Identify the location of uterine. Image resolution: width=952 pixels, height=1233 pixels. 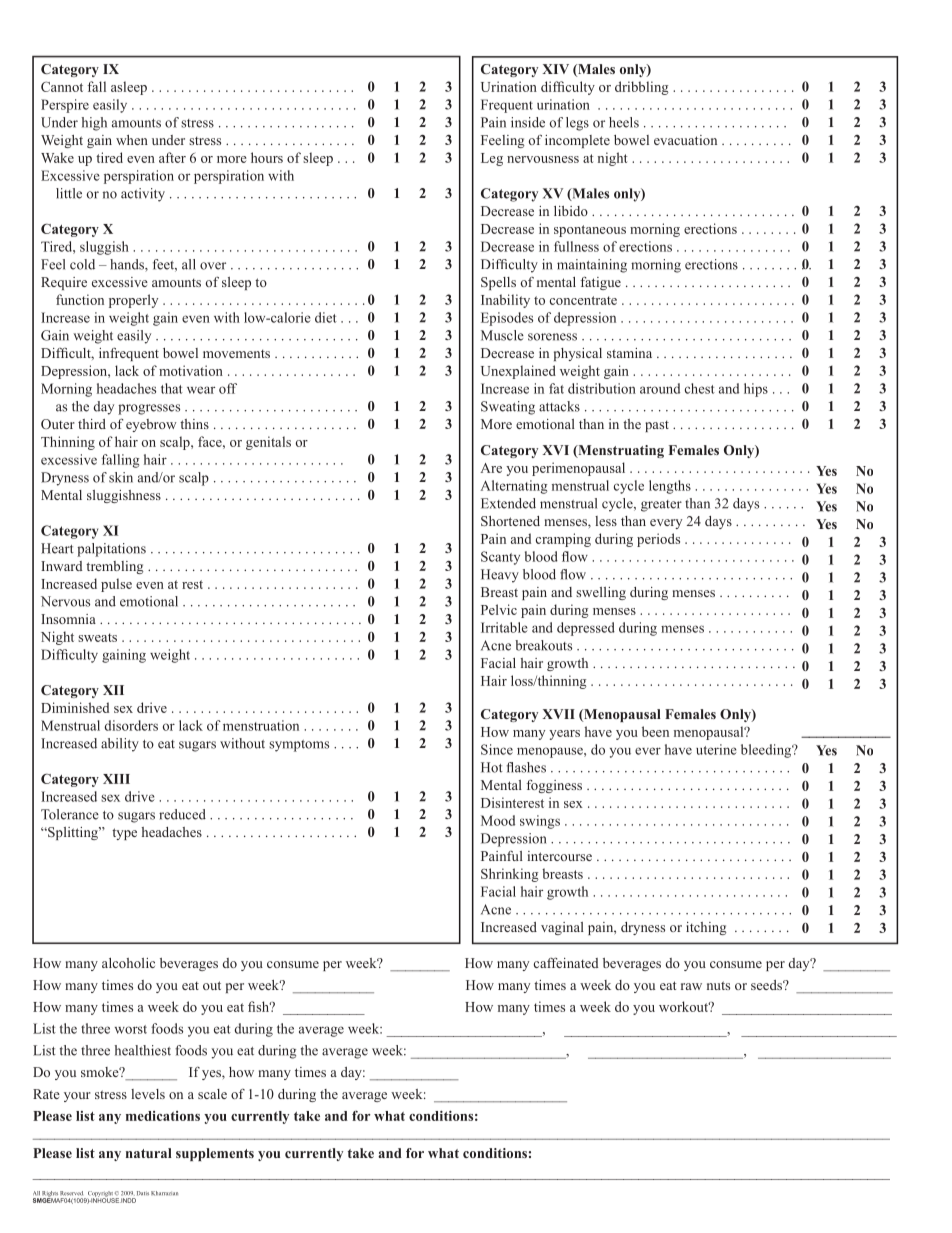
(716, 749).
